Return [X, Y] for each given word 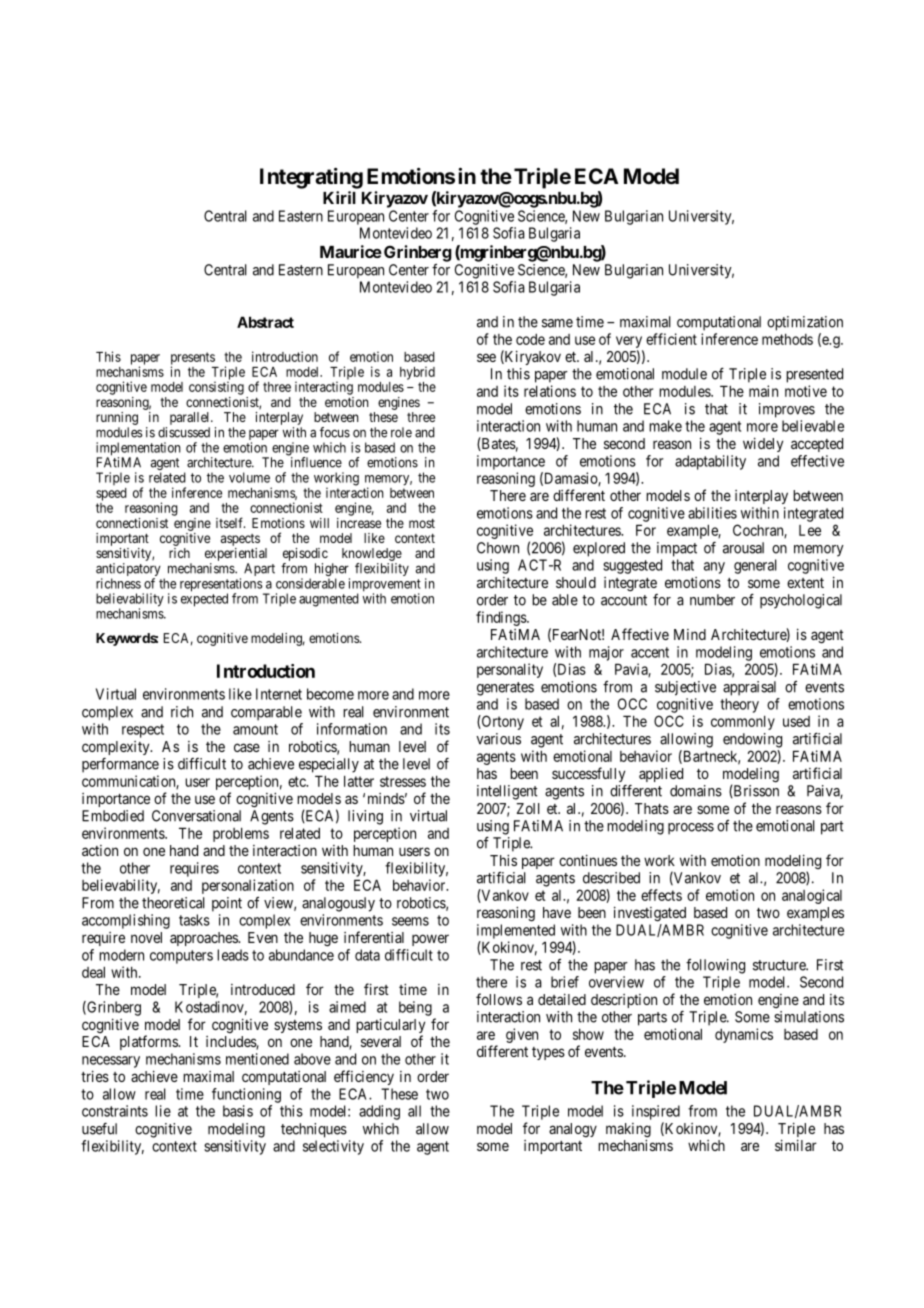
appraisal [749, 688]
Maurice [351, 251]
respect [143, 731]
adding [379, 1112]
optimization [805, 323]
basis [238, 1111]
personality [510, 670]
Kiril [339, 197]
